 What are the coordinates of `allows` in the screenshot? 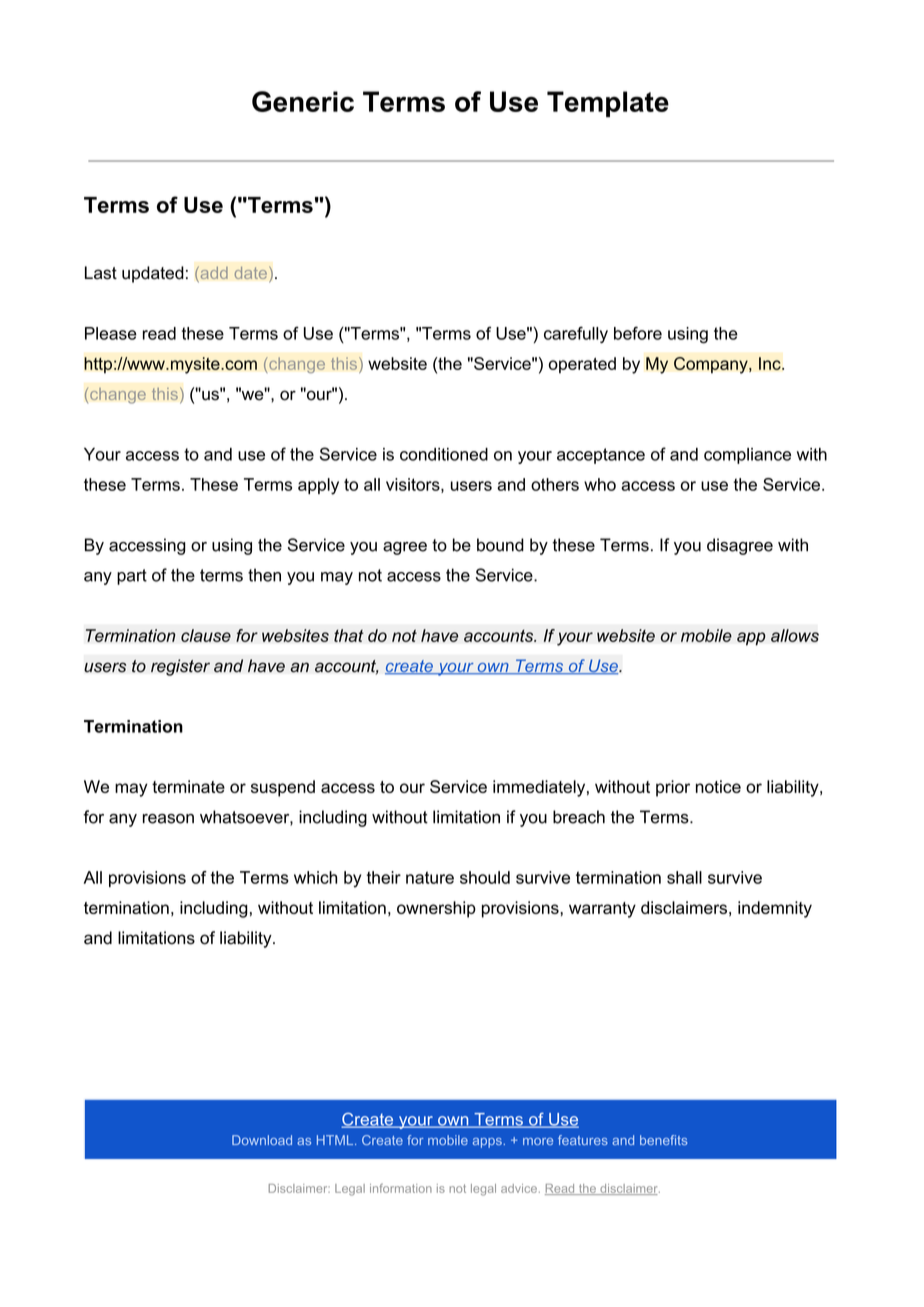 It's located at (795, 635).
